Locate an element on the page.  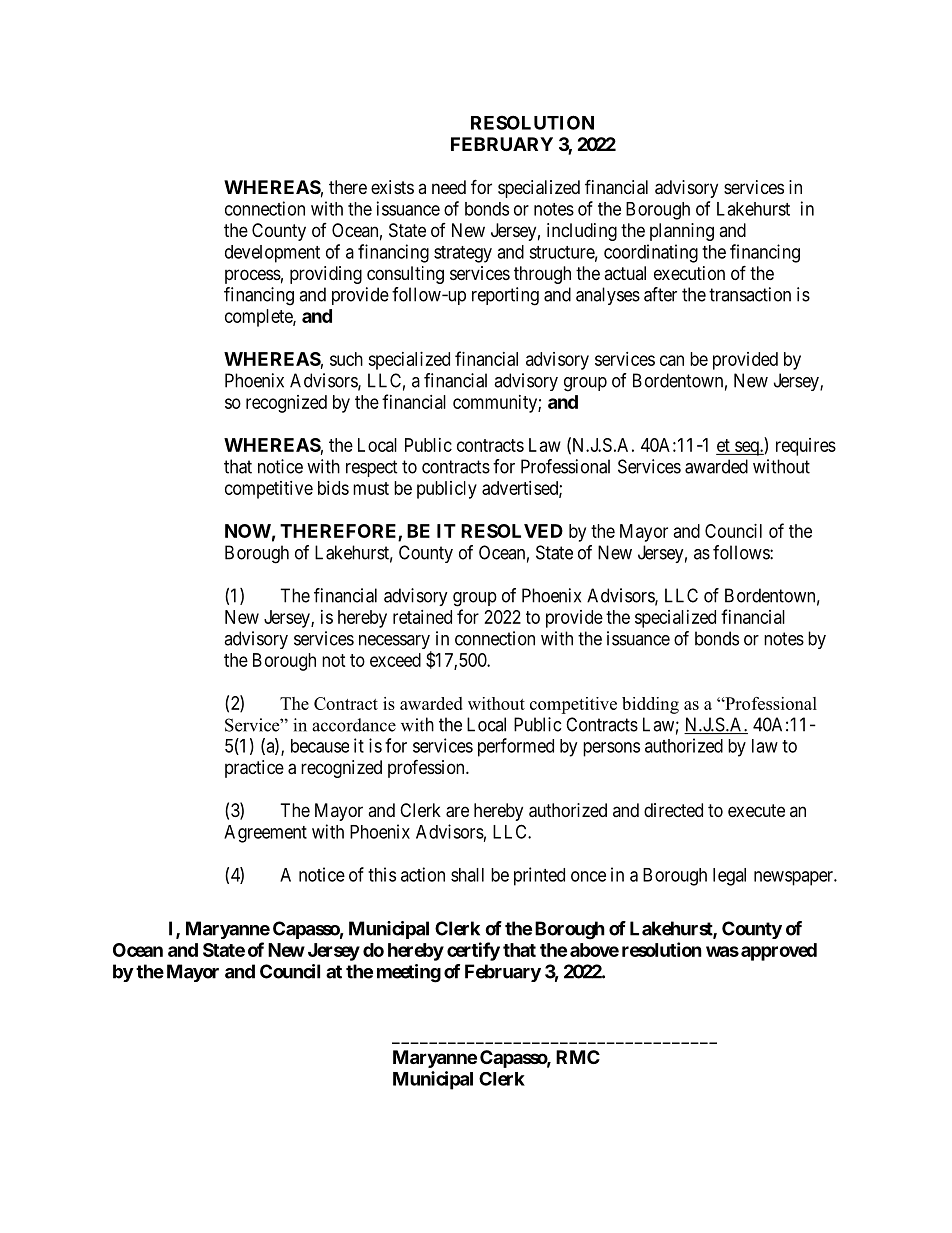
RMC is located at coordinates (578, 1057).
